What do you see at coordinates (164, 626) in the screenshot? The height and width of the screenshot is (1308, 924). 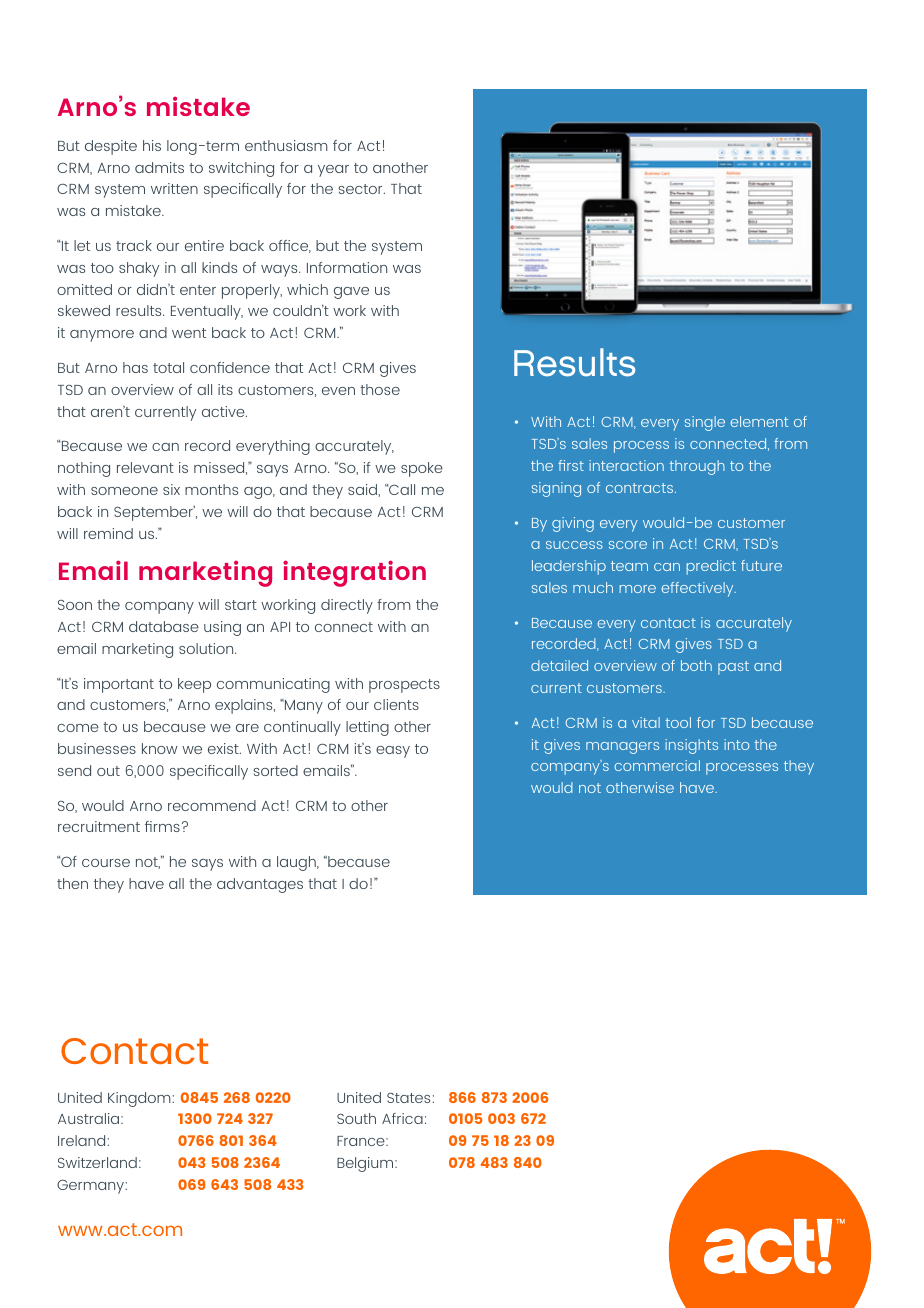 I see `database` at bounding box center [164, 626].
